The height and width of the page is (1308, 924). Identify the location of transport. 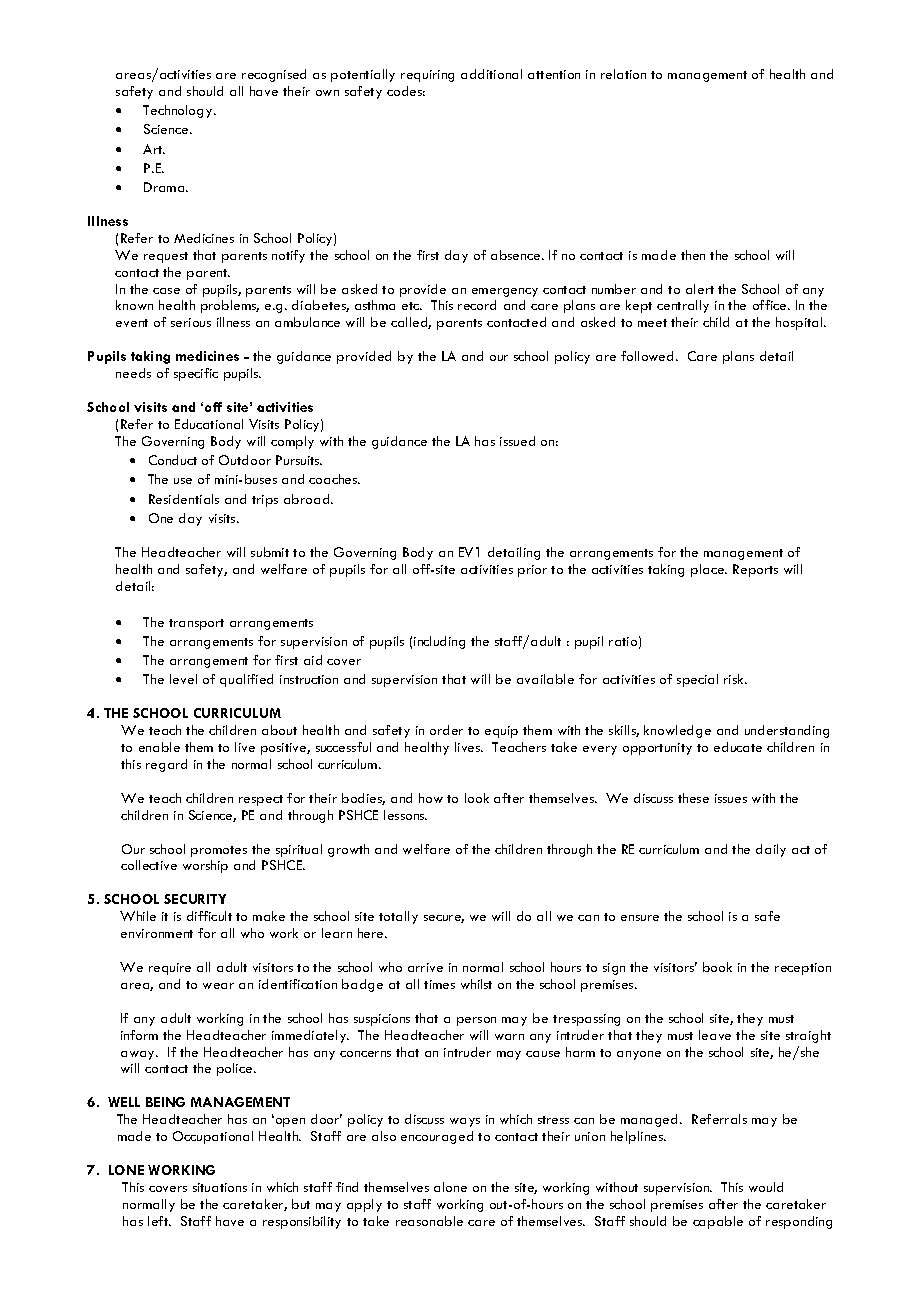
(196, 624).
